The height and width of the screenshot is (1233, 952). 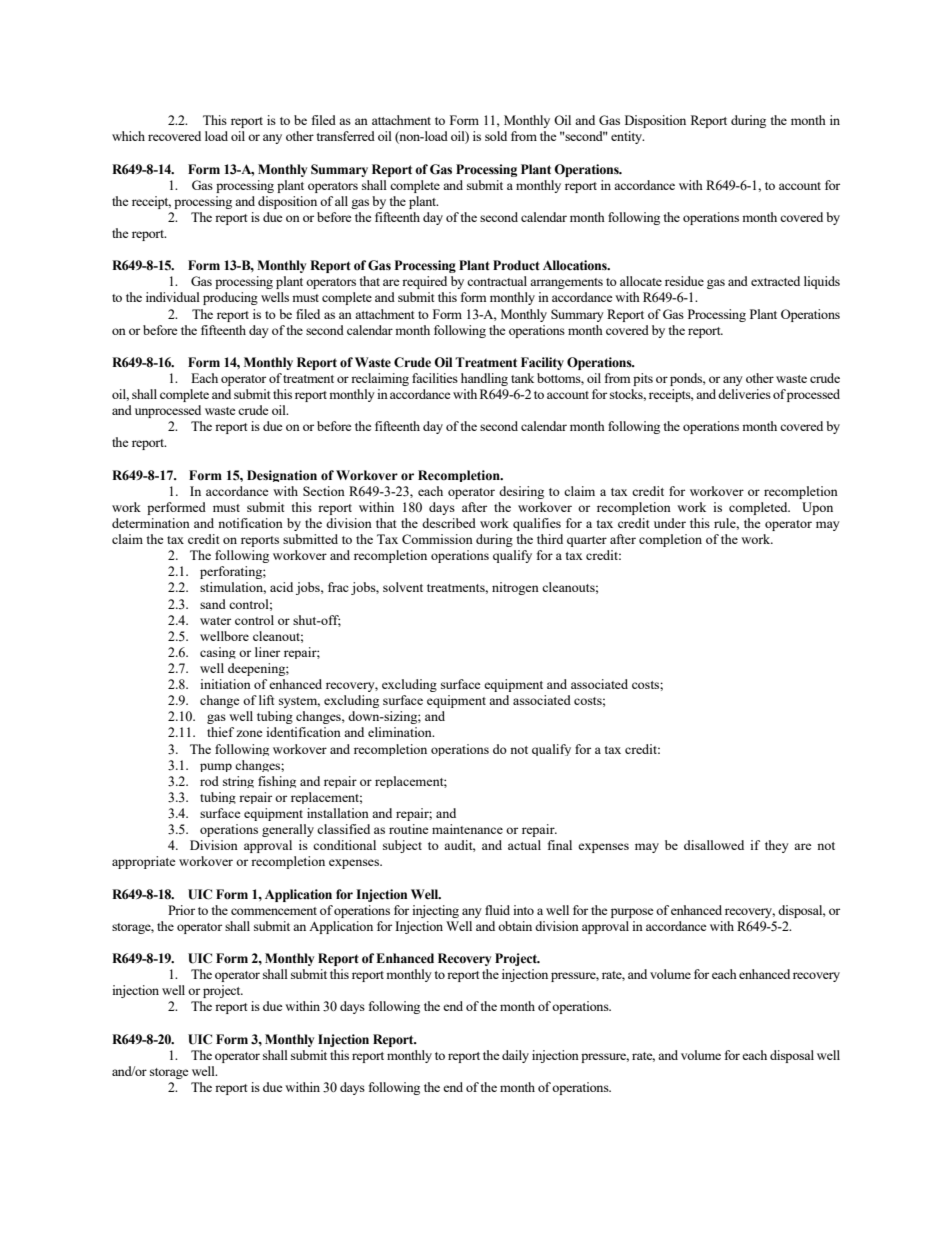 I want to click on daily, so click(x=515, y=1056).
